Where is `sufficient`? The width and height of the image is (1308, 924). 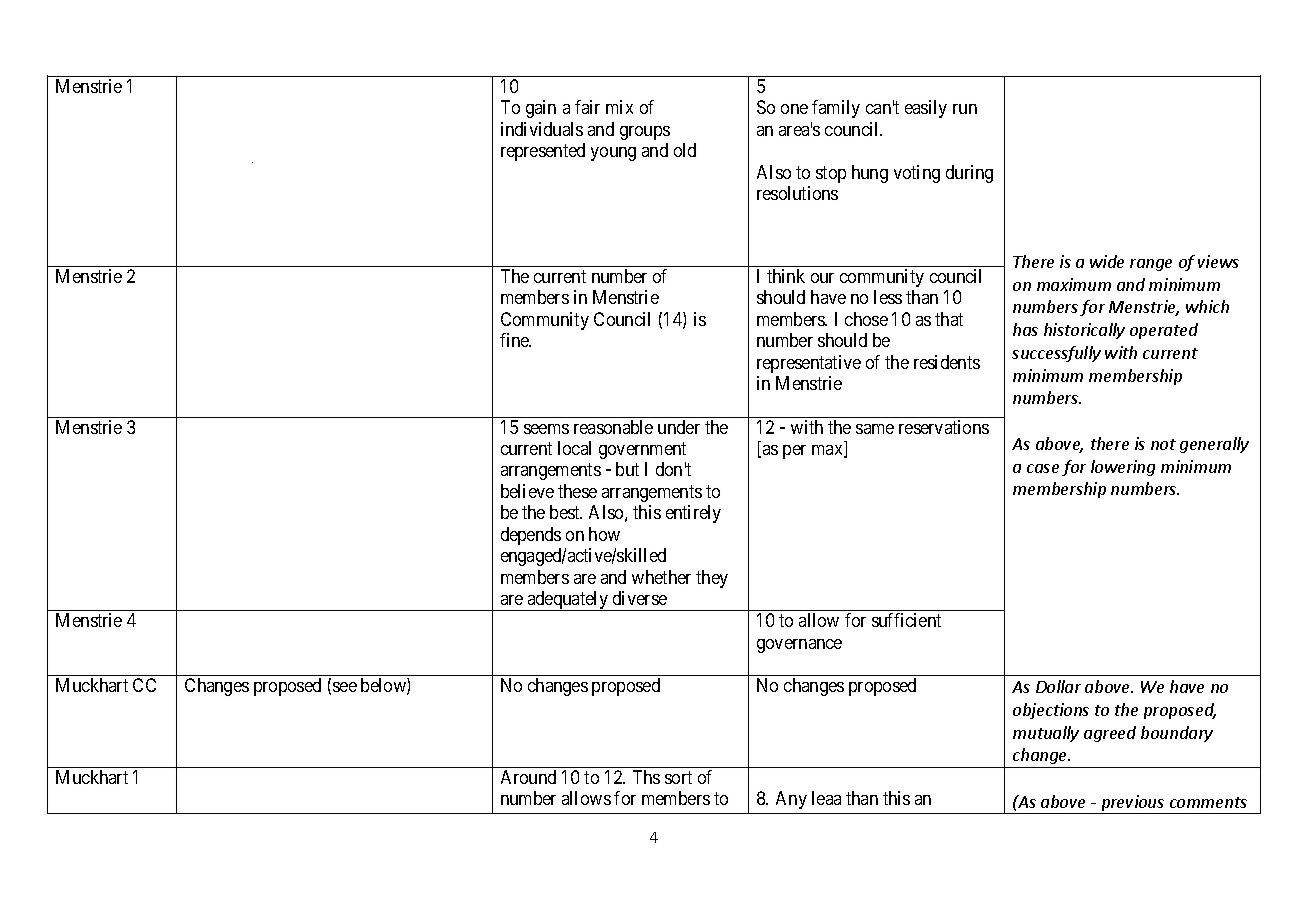
sufficient is located at coordinates (906, 620).
